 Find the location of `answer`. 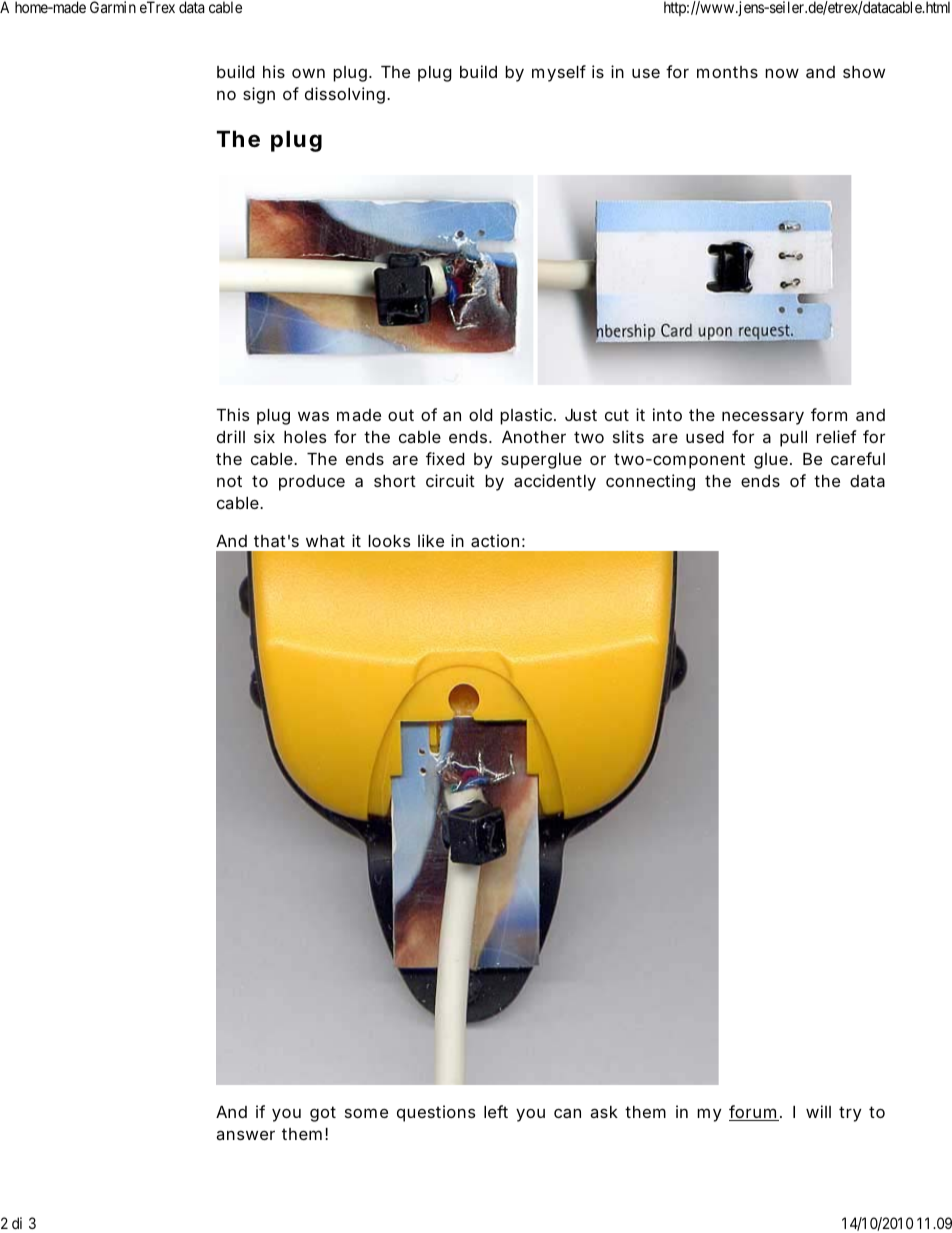

answer is located at coordinates (245, 1135).
